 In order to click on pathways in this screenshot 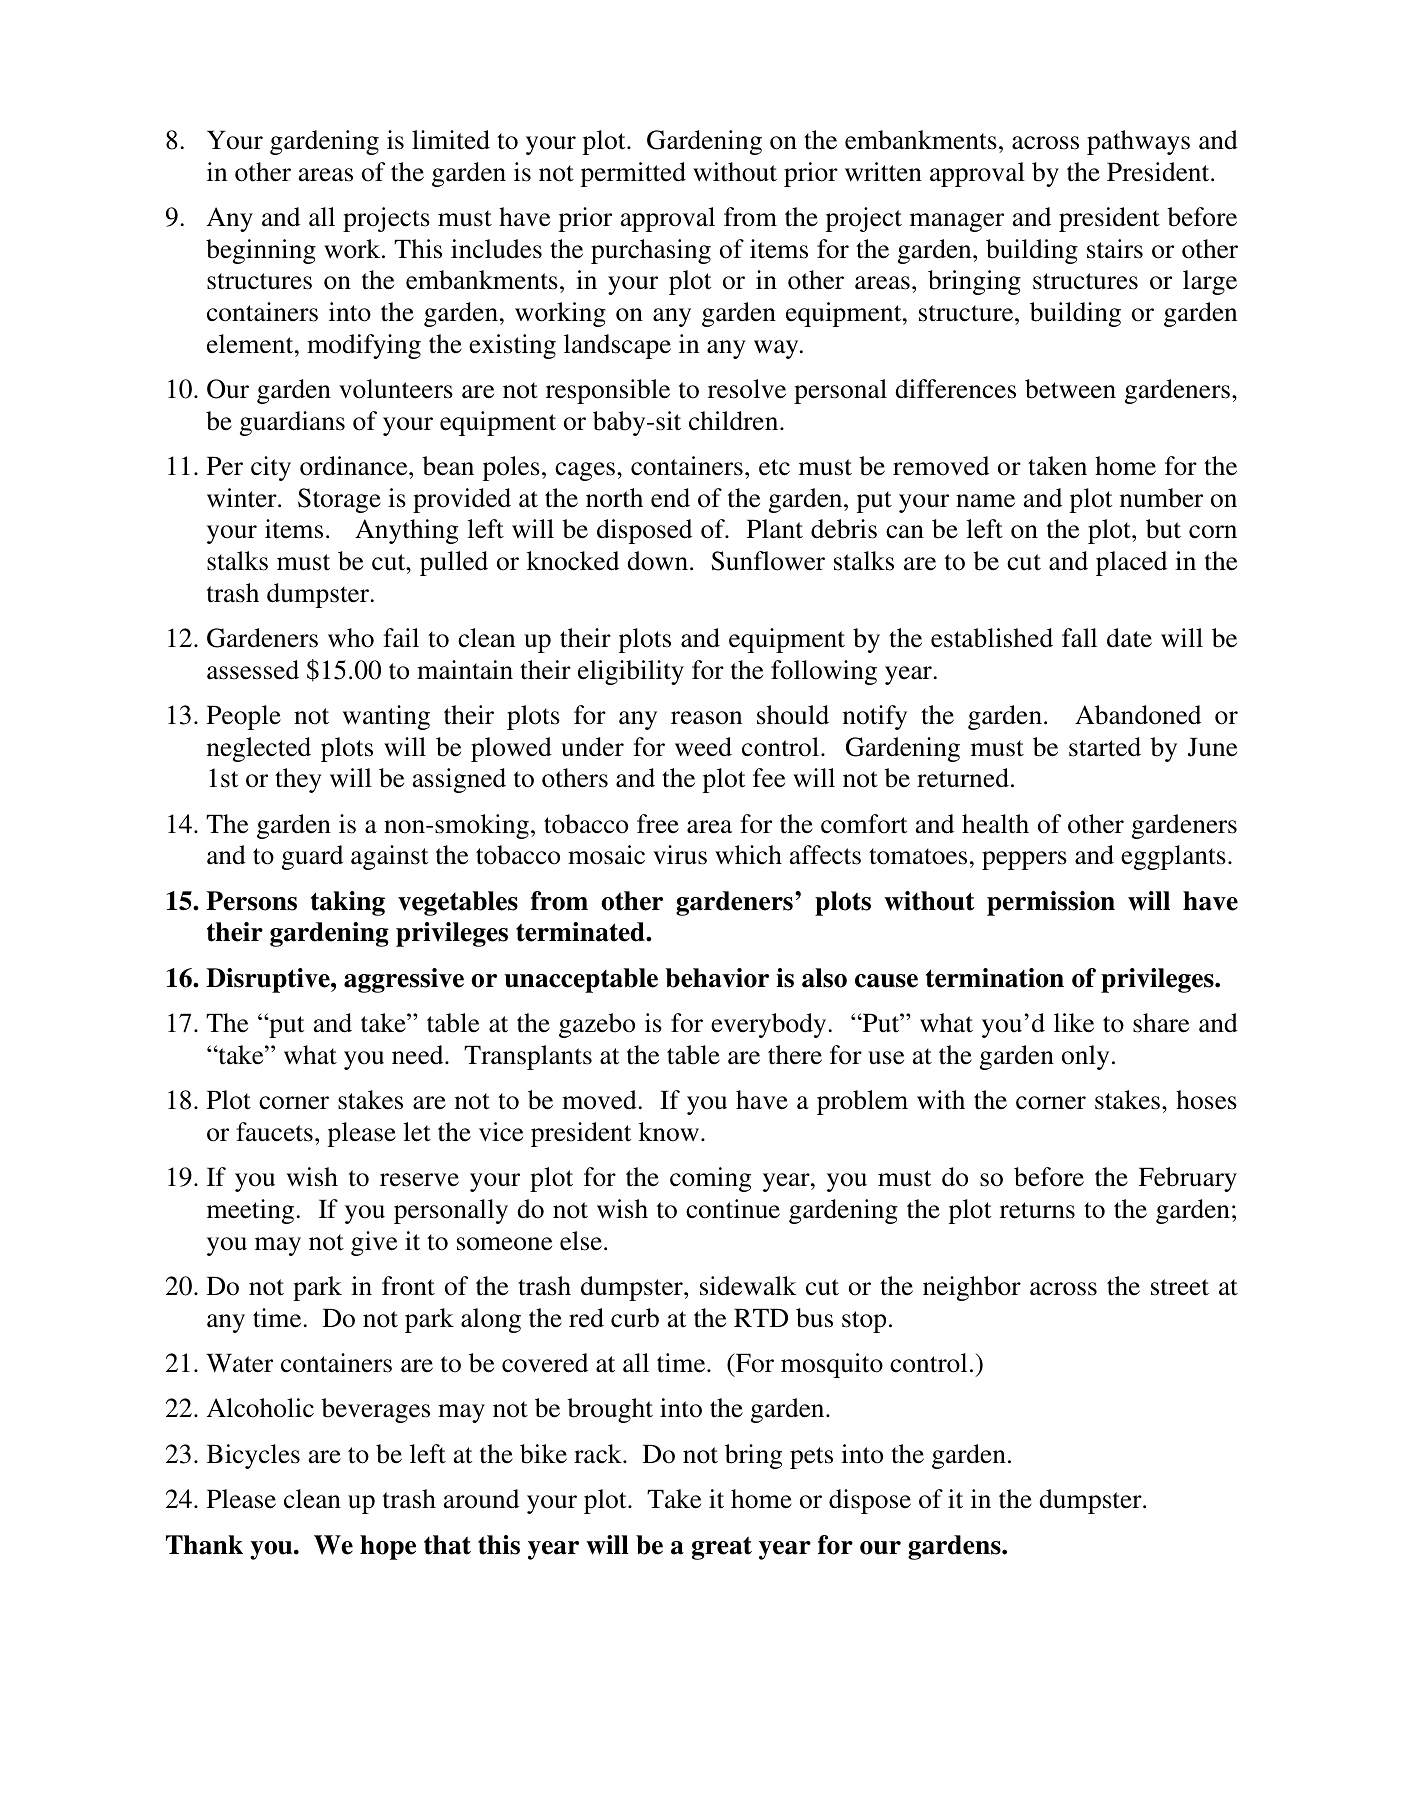, I will do `click(1138, 142)`.
